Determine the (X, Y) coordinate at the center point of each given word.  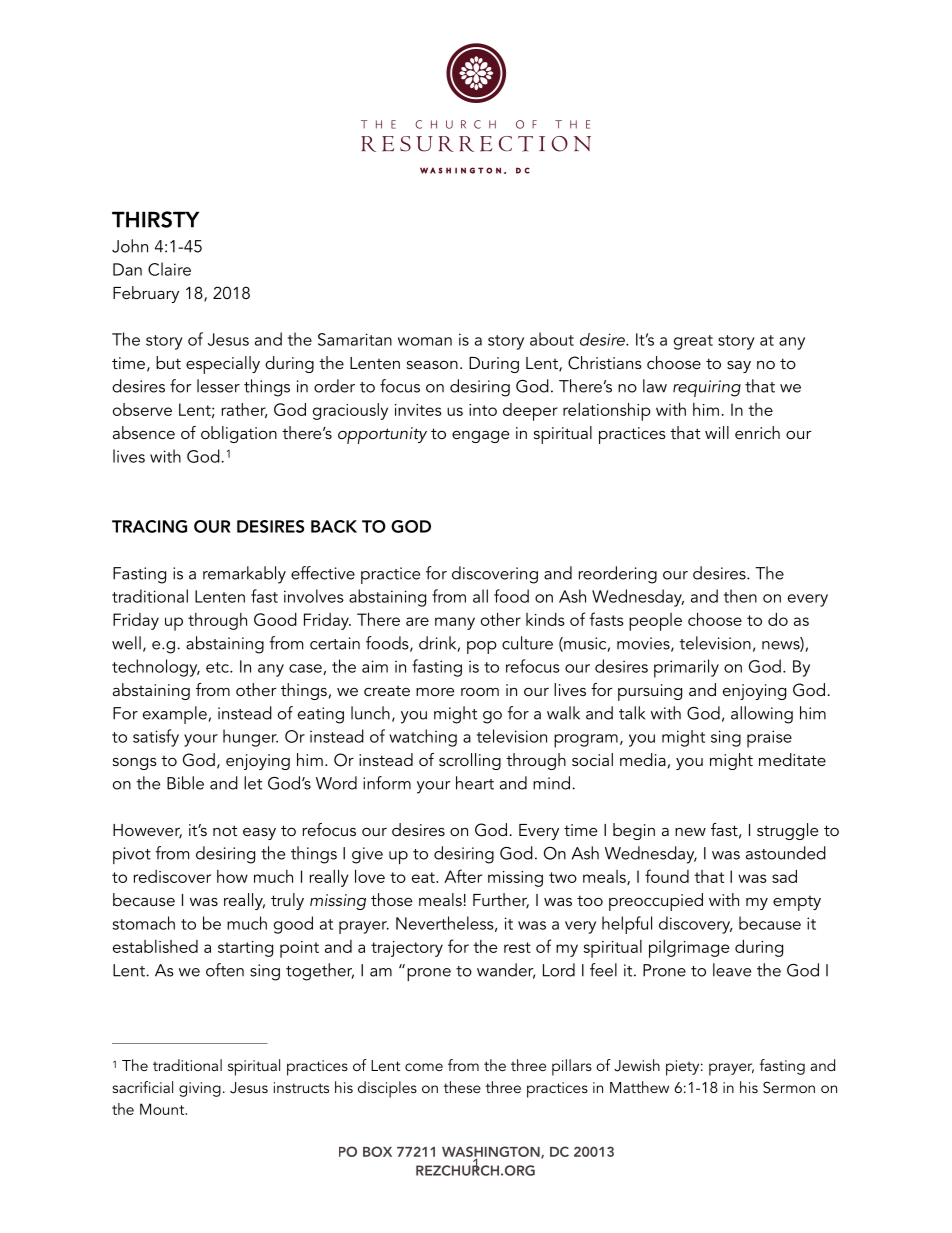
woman (425, 341)
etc (218, 667)
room (480, 691)
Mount (163, 1109)
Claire (169, 269)
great (693, 342)
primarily (686, 668)
